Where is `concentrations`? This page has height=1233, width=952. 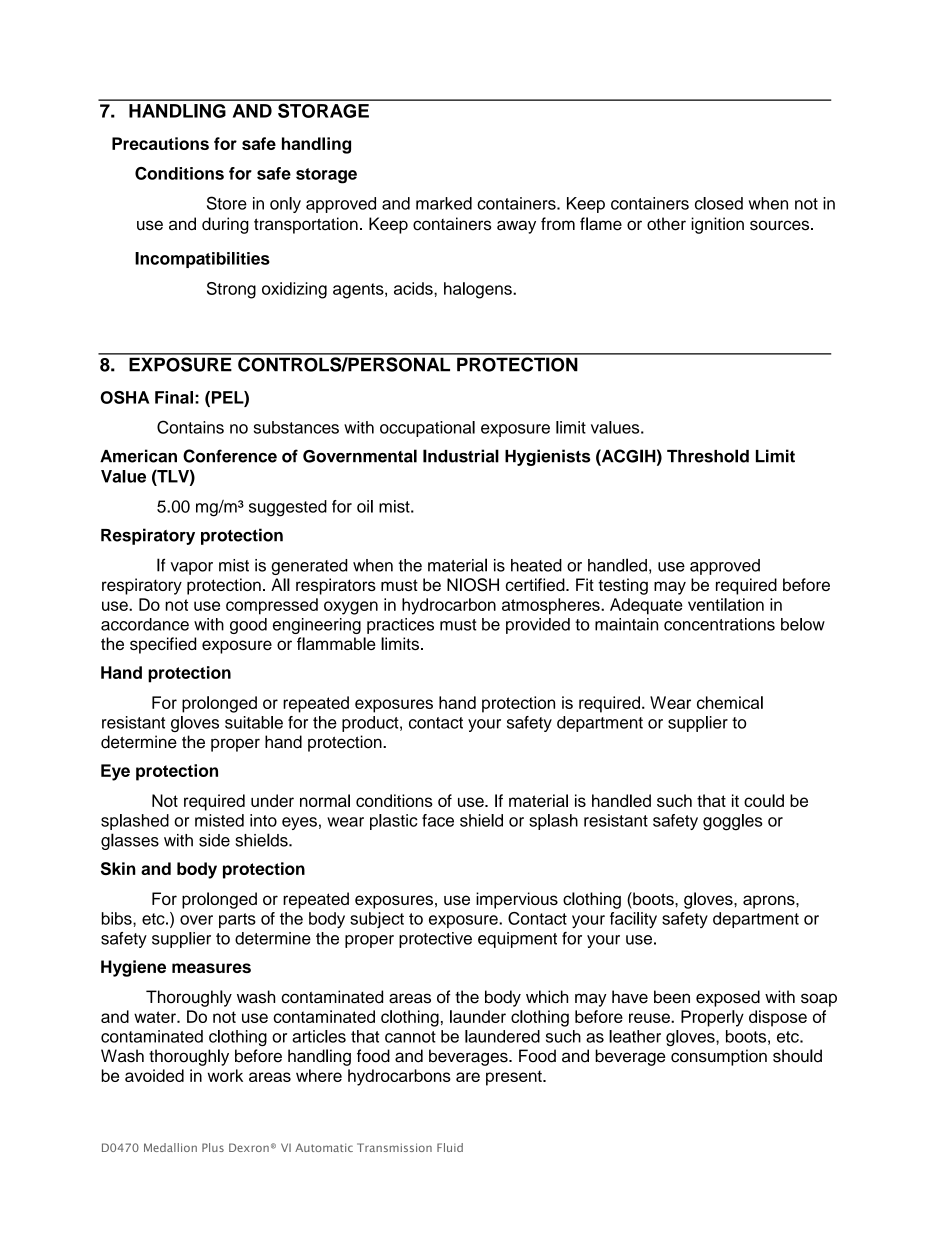
concentrations is located at coordinates (719, 624).
